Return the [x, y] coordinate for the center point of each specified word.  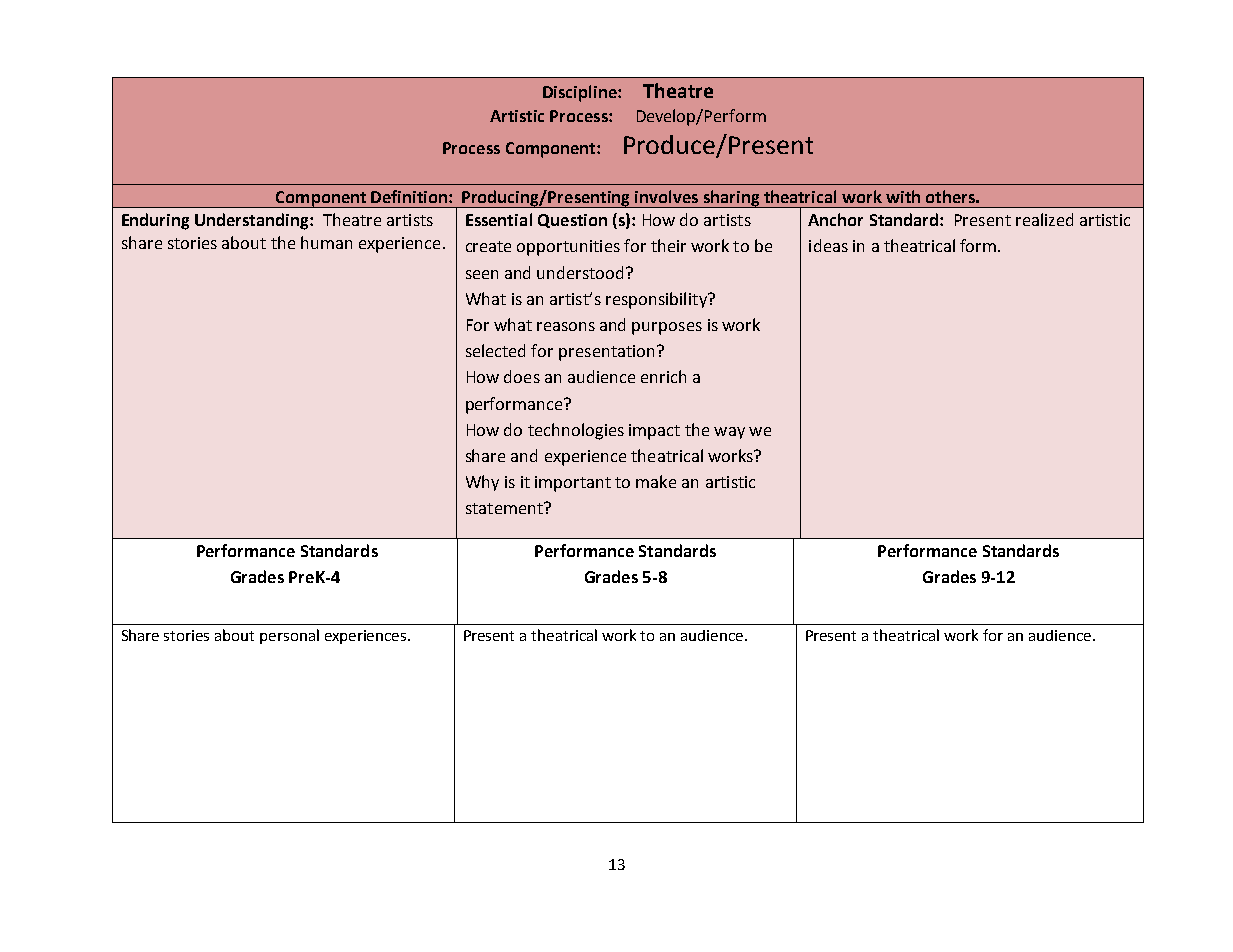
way [729, 433]
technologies [576, 431]
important [573, 484]
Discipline [581, 93]
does [522, 376]
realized [1044, 219]
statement [505, 508]
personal [289, 636]
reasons [566, 326]
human [326, 242]
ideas [828, 245]
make [656, 481]
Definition [409, 196]
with [903, 196]
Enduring [155, 221]
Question [572, 221]
